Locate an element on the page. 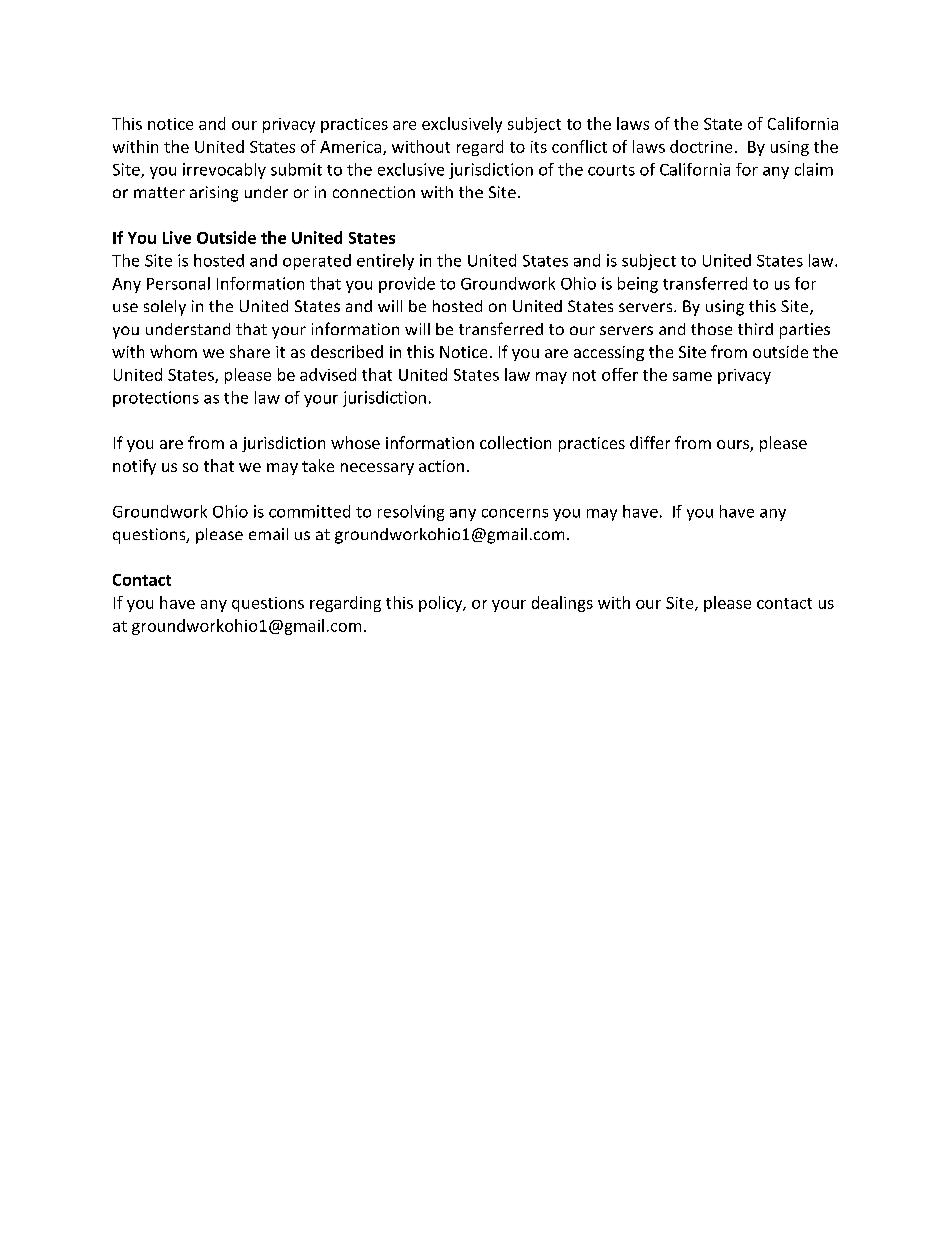  irrevocably is located at coordinates (224, 171).
